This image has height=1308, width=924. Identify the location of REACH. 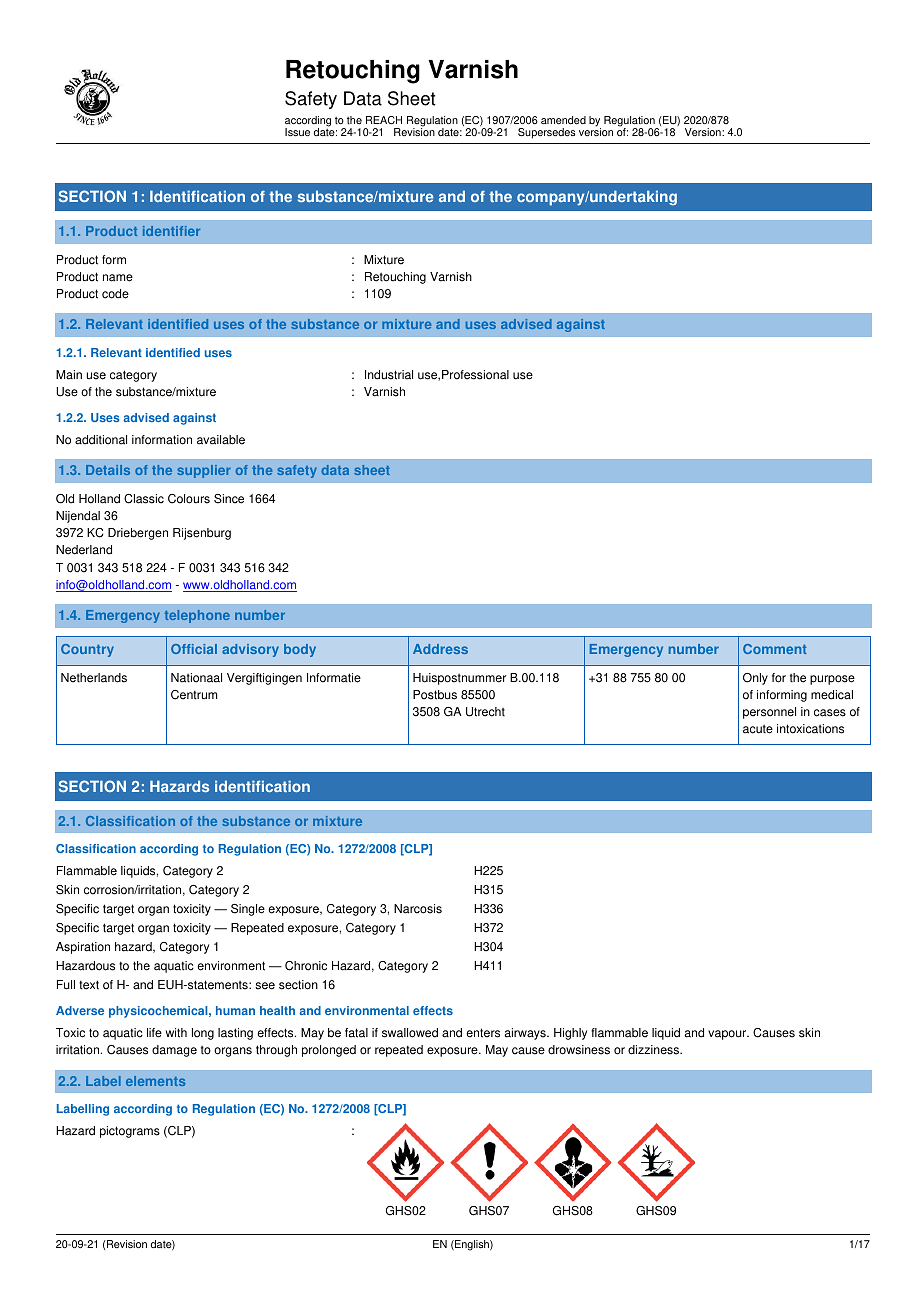
(384, 120).
